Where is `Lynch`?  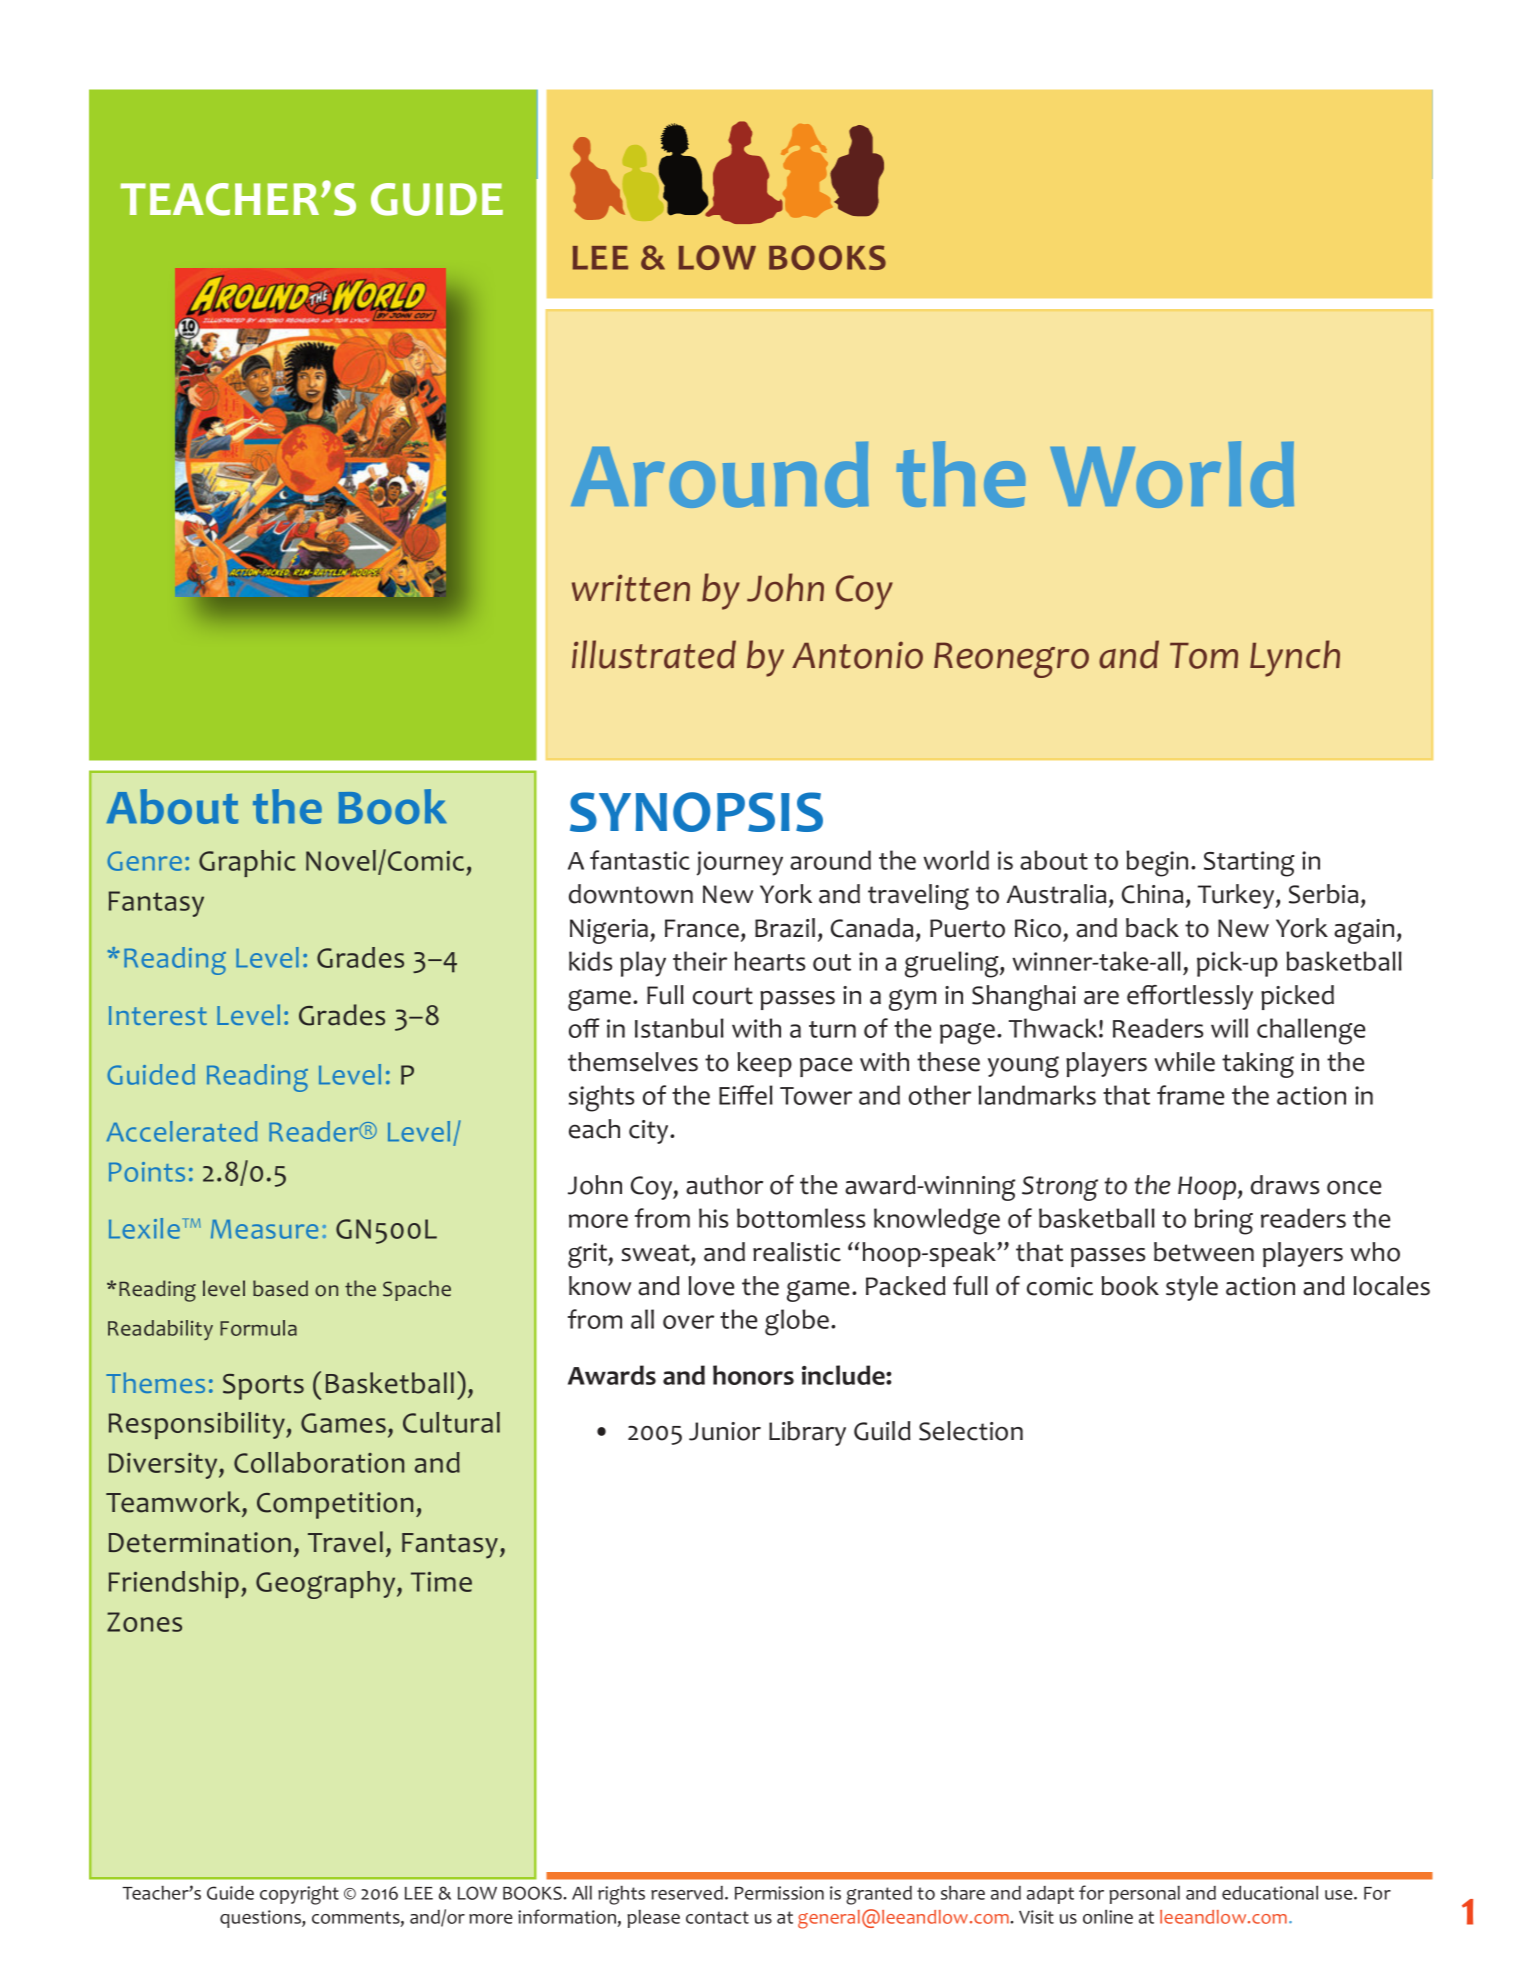 Lynch is located at coordinates (1295, 658).
